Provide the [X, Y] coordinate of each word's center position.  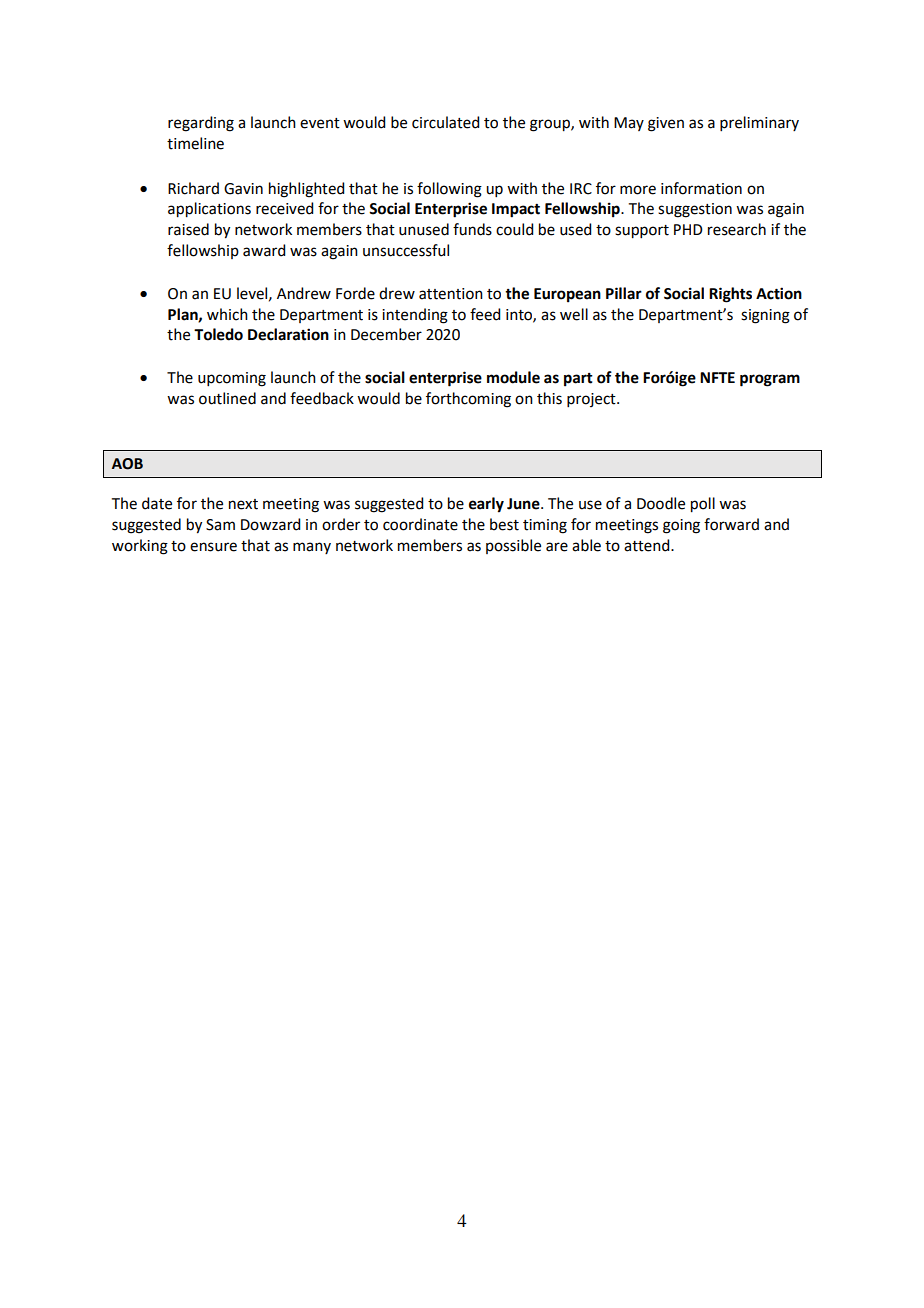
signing [765, 316]
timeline [195, 143]
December [386, 334]
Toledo [218, 334]
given [666, 124]
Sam [220, 525]
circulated [445, 122]
